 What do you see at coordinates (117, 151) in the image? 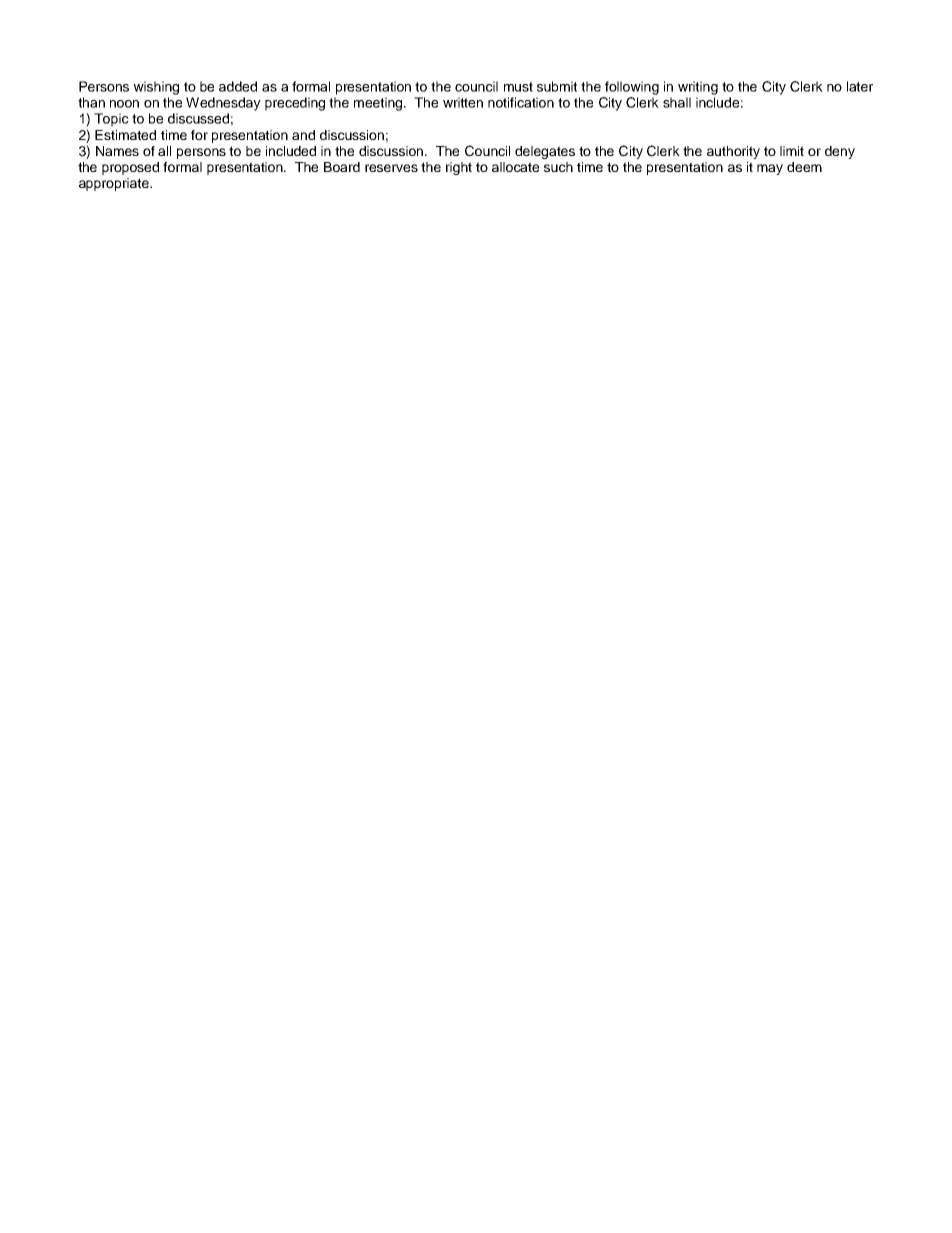
I see `Names` at bounding box center [117, 151].
